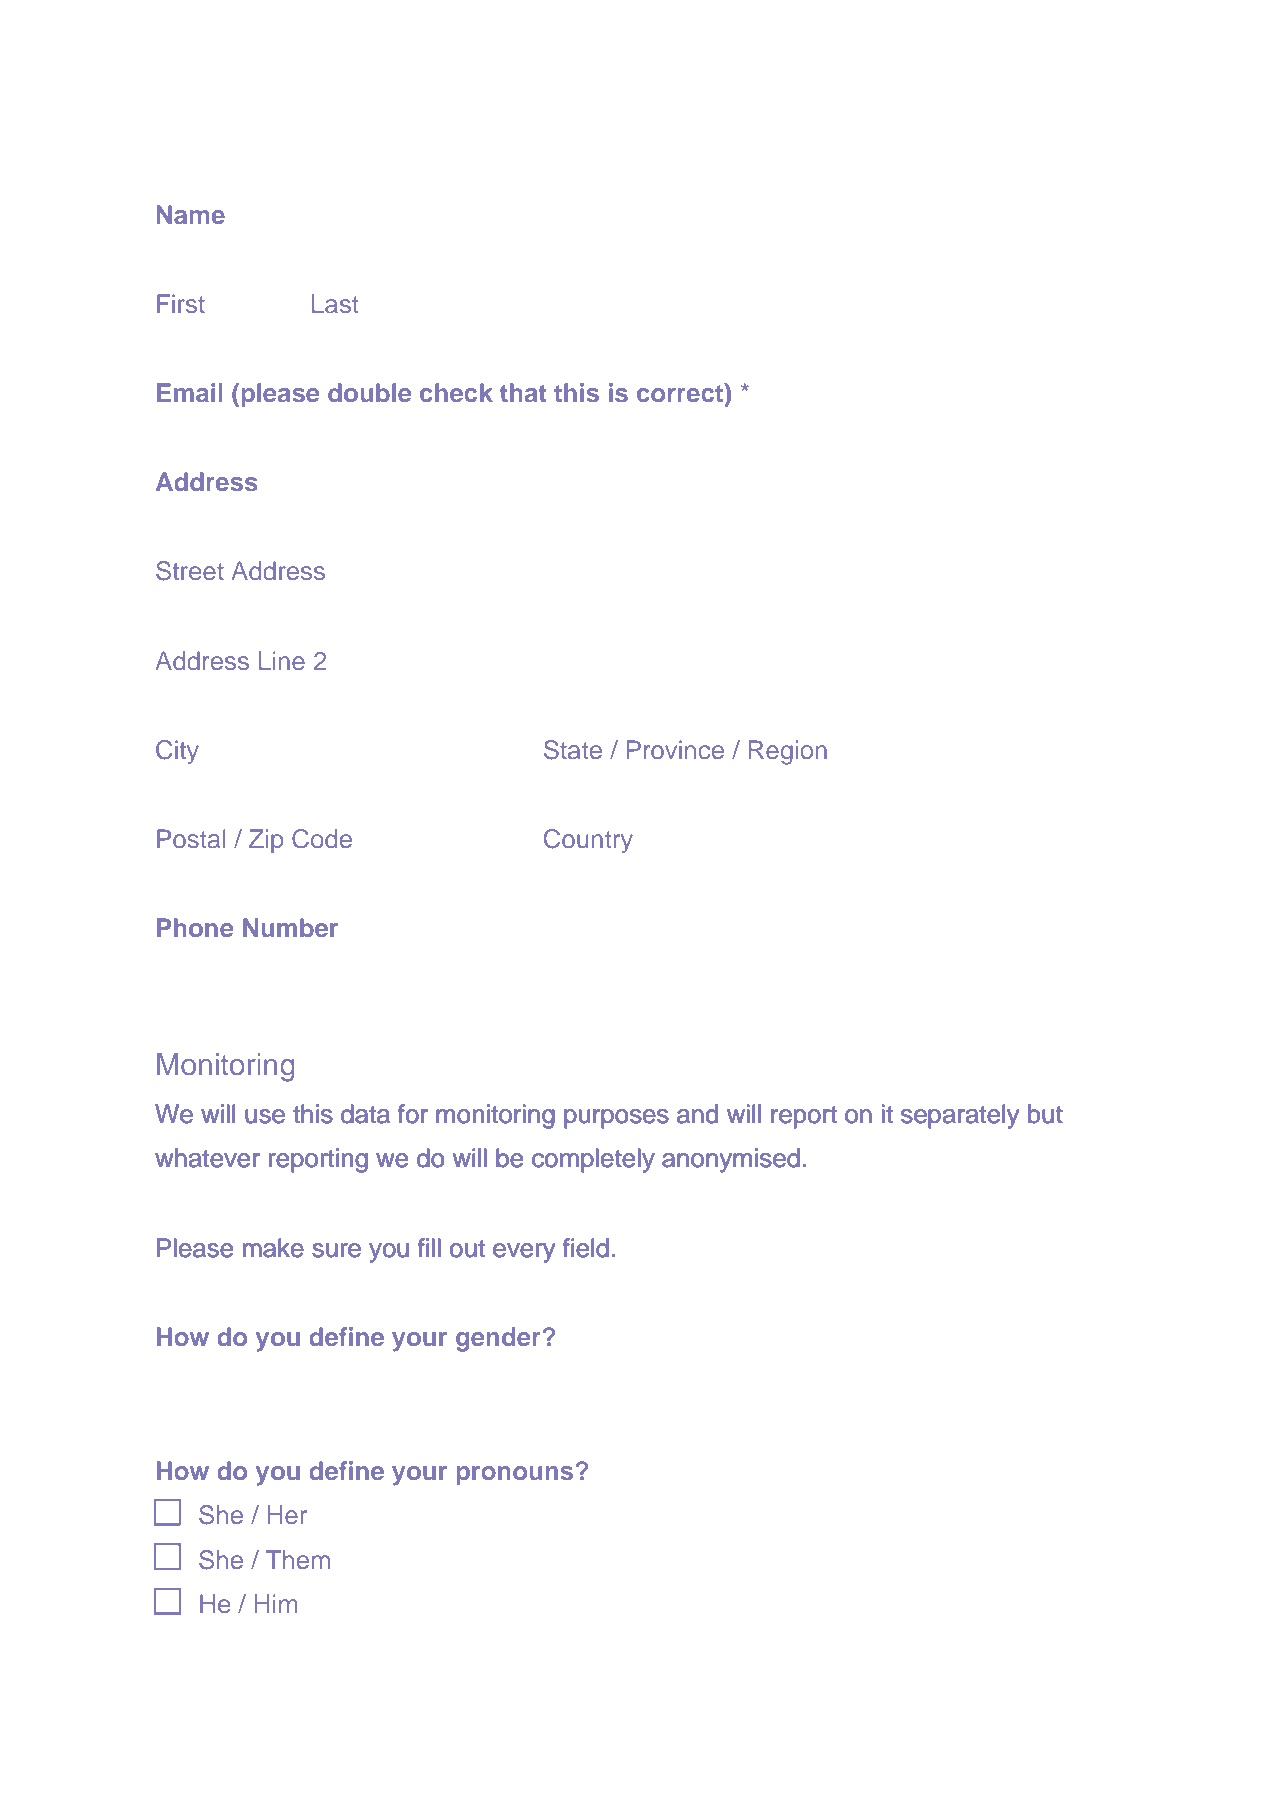  What do you see at coordinates (456, 392) in the document?
I see `check` at bounding box center [456, 392].
